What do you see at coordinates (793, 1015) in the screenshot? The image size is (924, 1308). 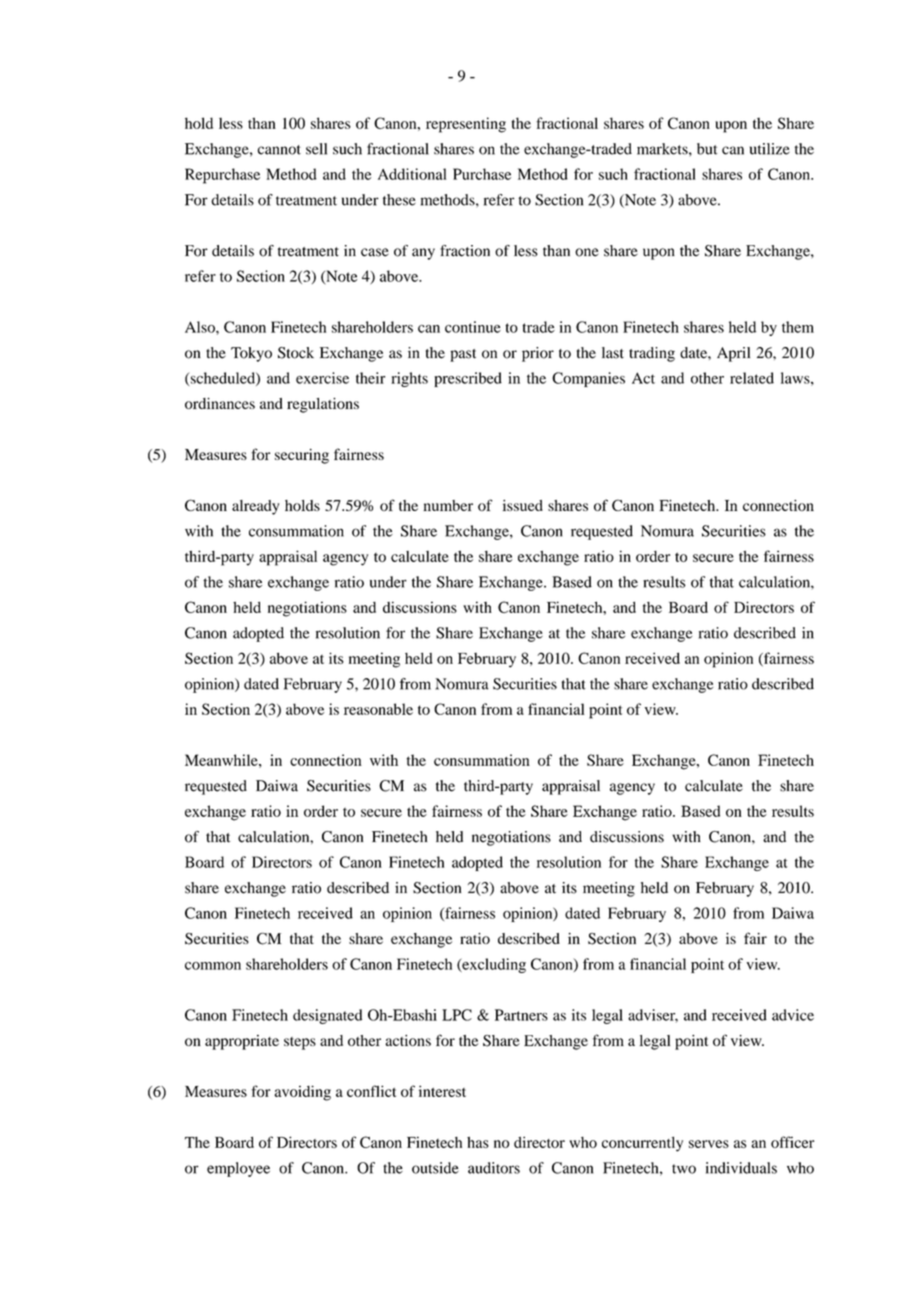 I see `advice` at bounding box center [793, 1015].
